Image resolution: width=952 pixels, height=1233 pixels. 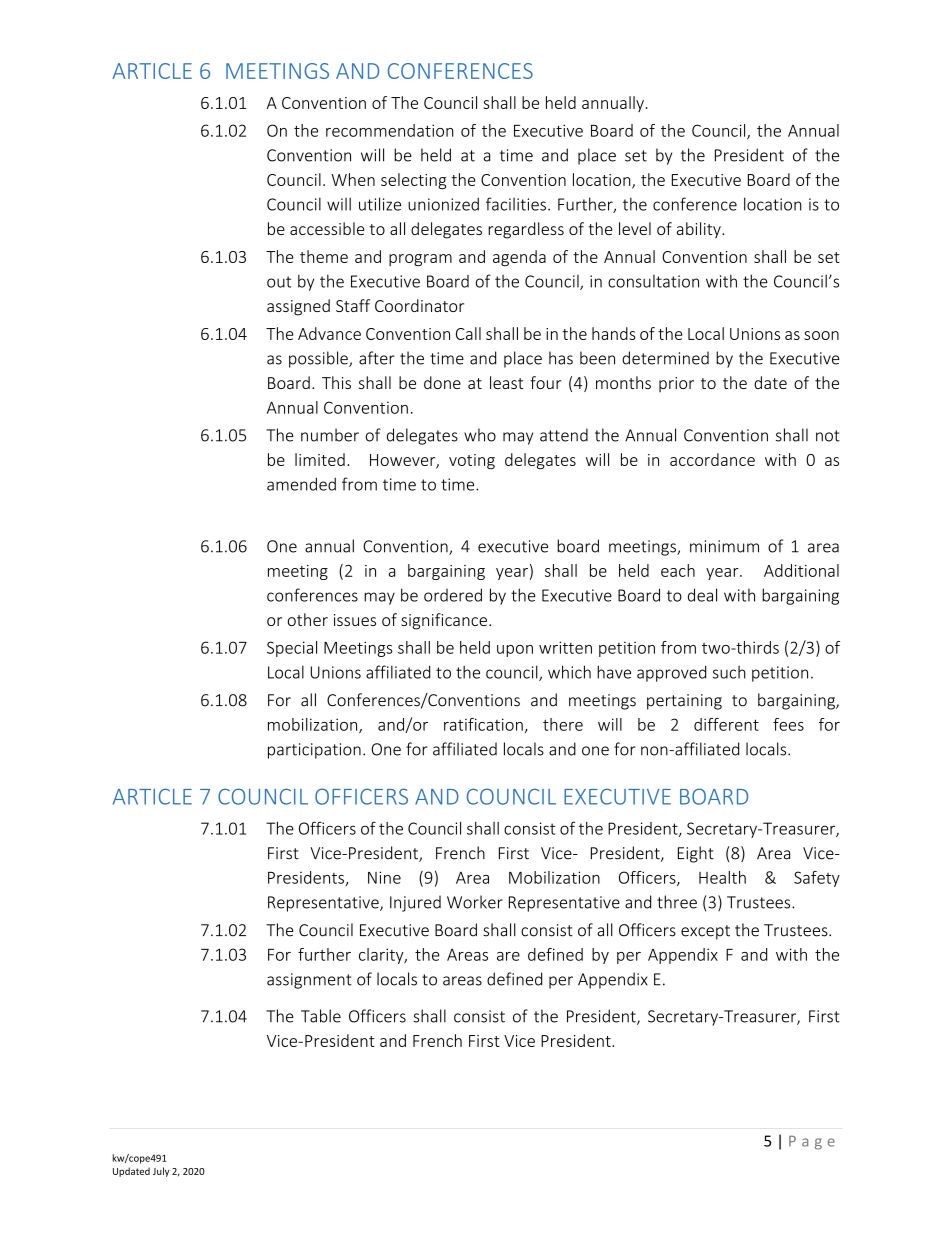 What do you see at coordinates (475, 902) in the screenshot?
I see `Worker` at bounding box center [475, 902].
